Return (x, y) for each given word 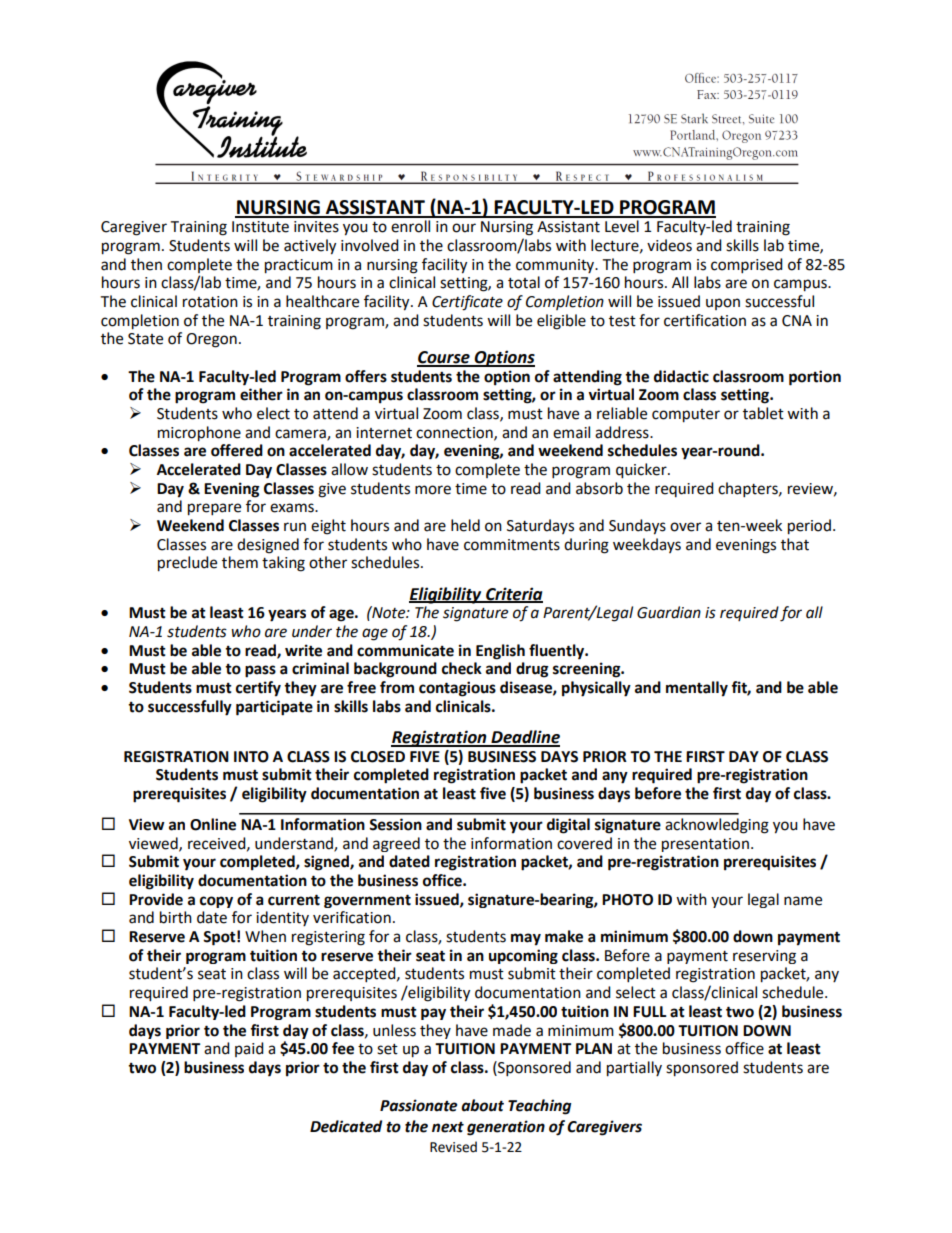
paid (249, 1049)
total (524, 282)
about (482, 1105)
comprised (747, 266)
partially (634, 1069)
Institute (260, 227)
